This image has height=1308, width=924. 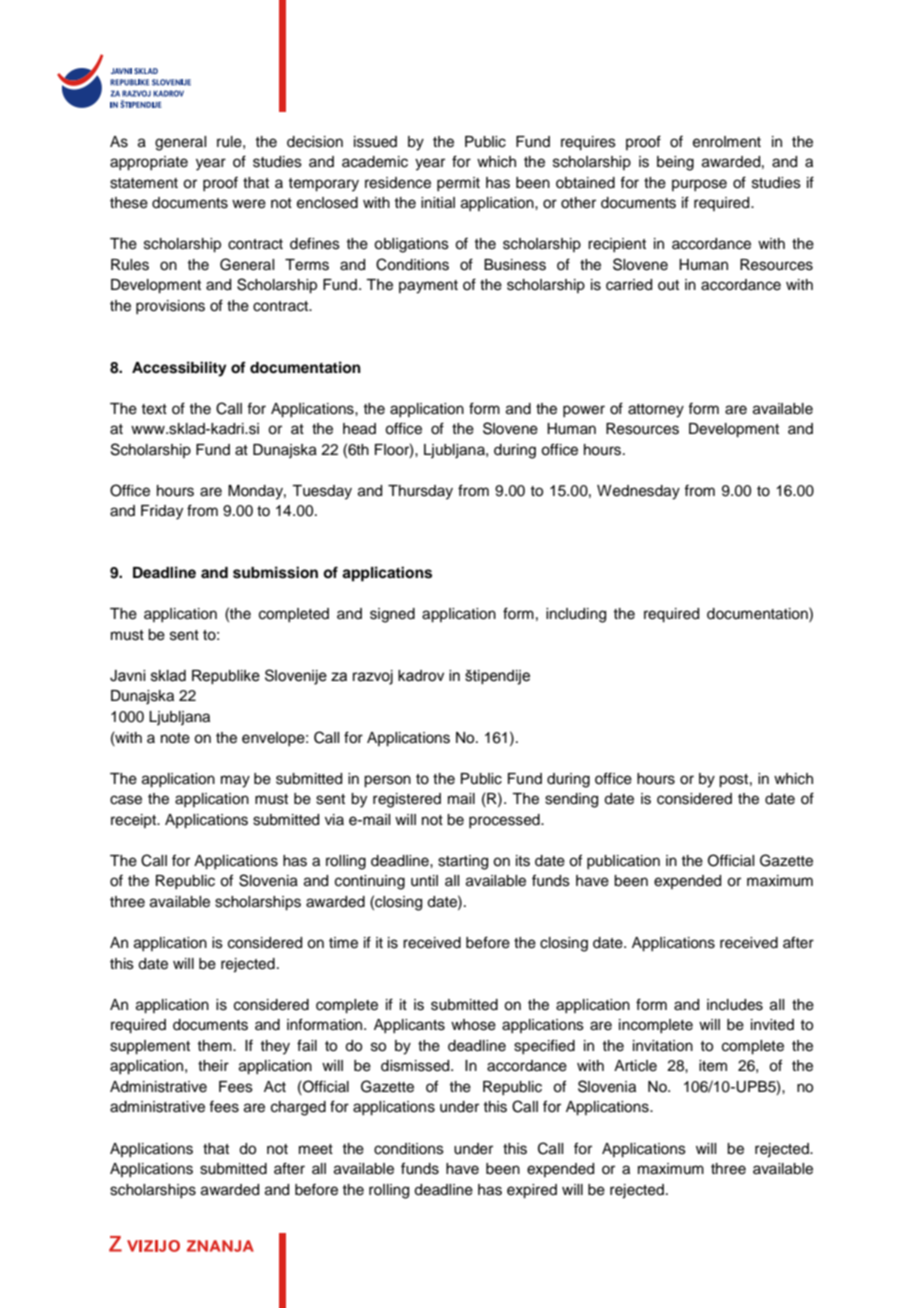 I want to click on note, so click(x=175, y=738).
